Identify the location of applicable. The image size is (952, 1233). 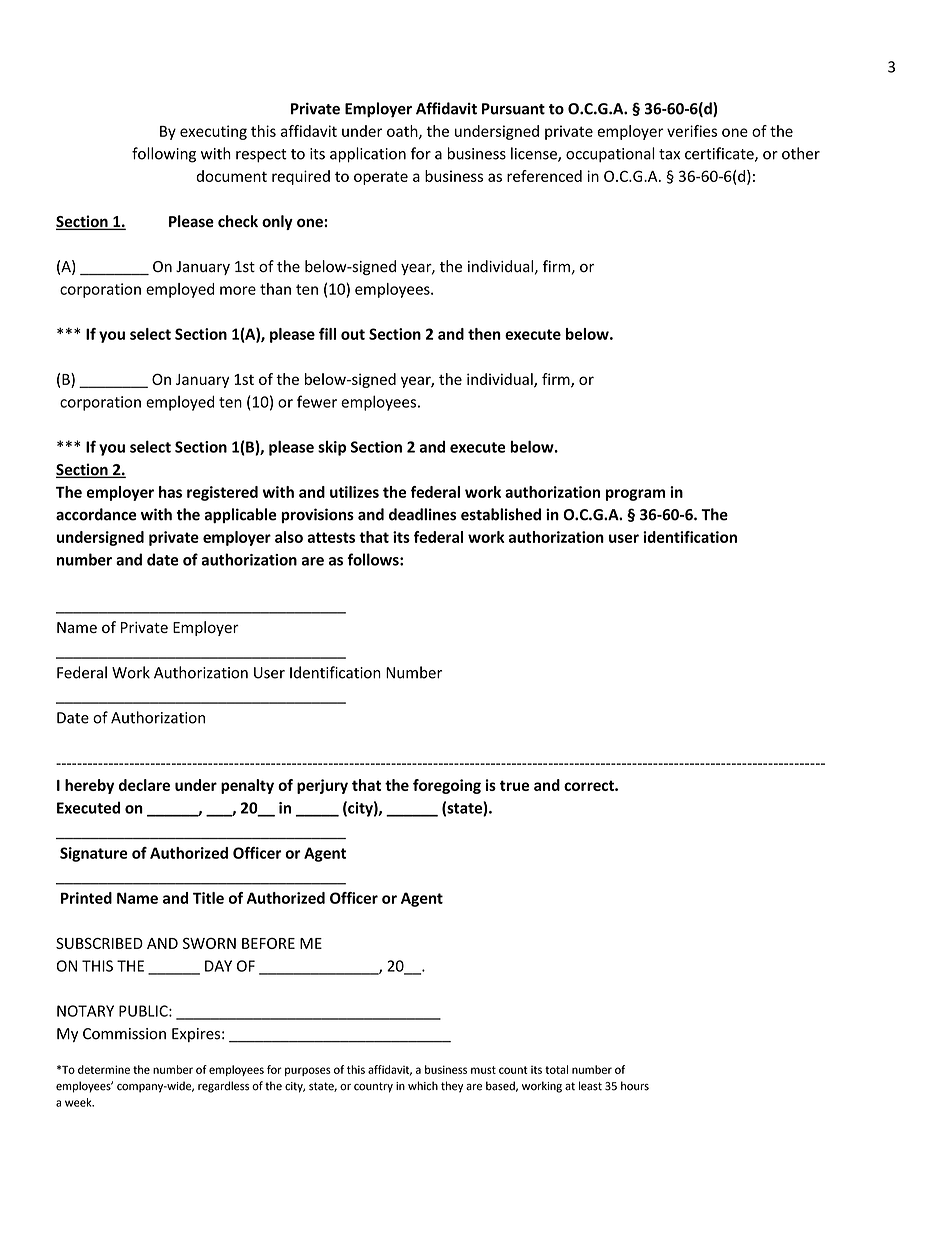
(241, 515).
